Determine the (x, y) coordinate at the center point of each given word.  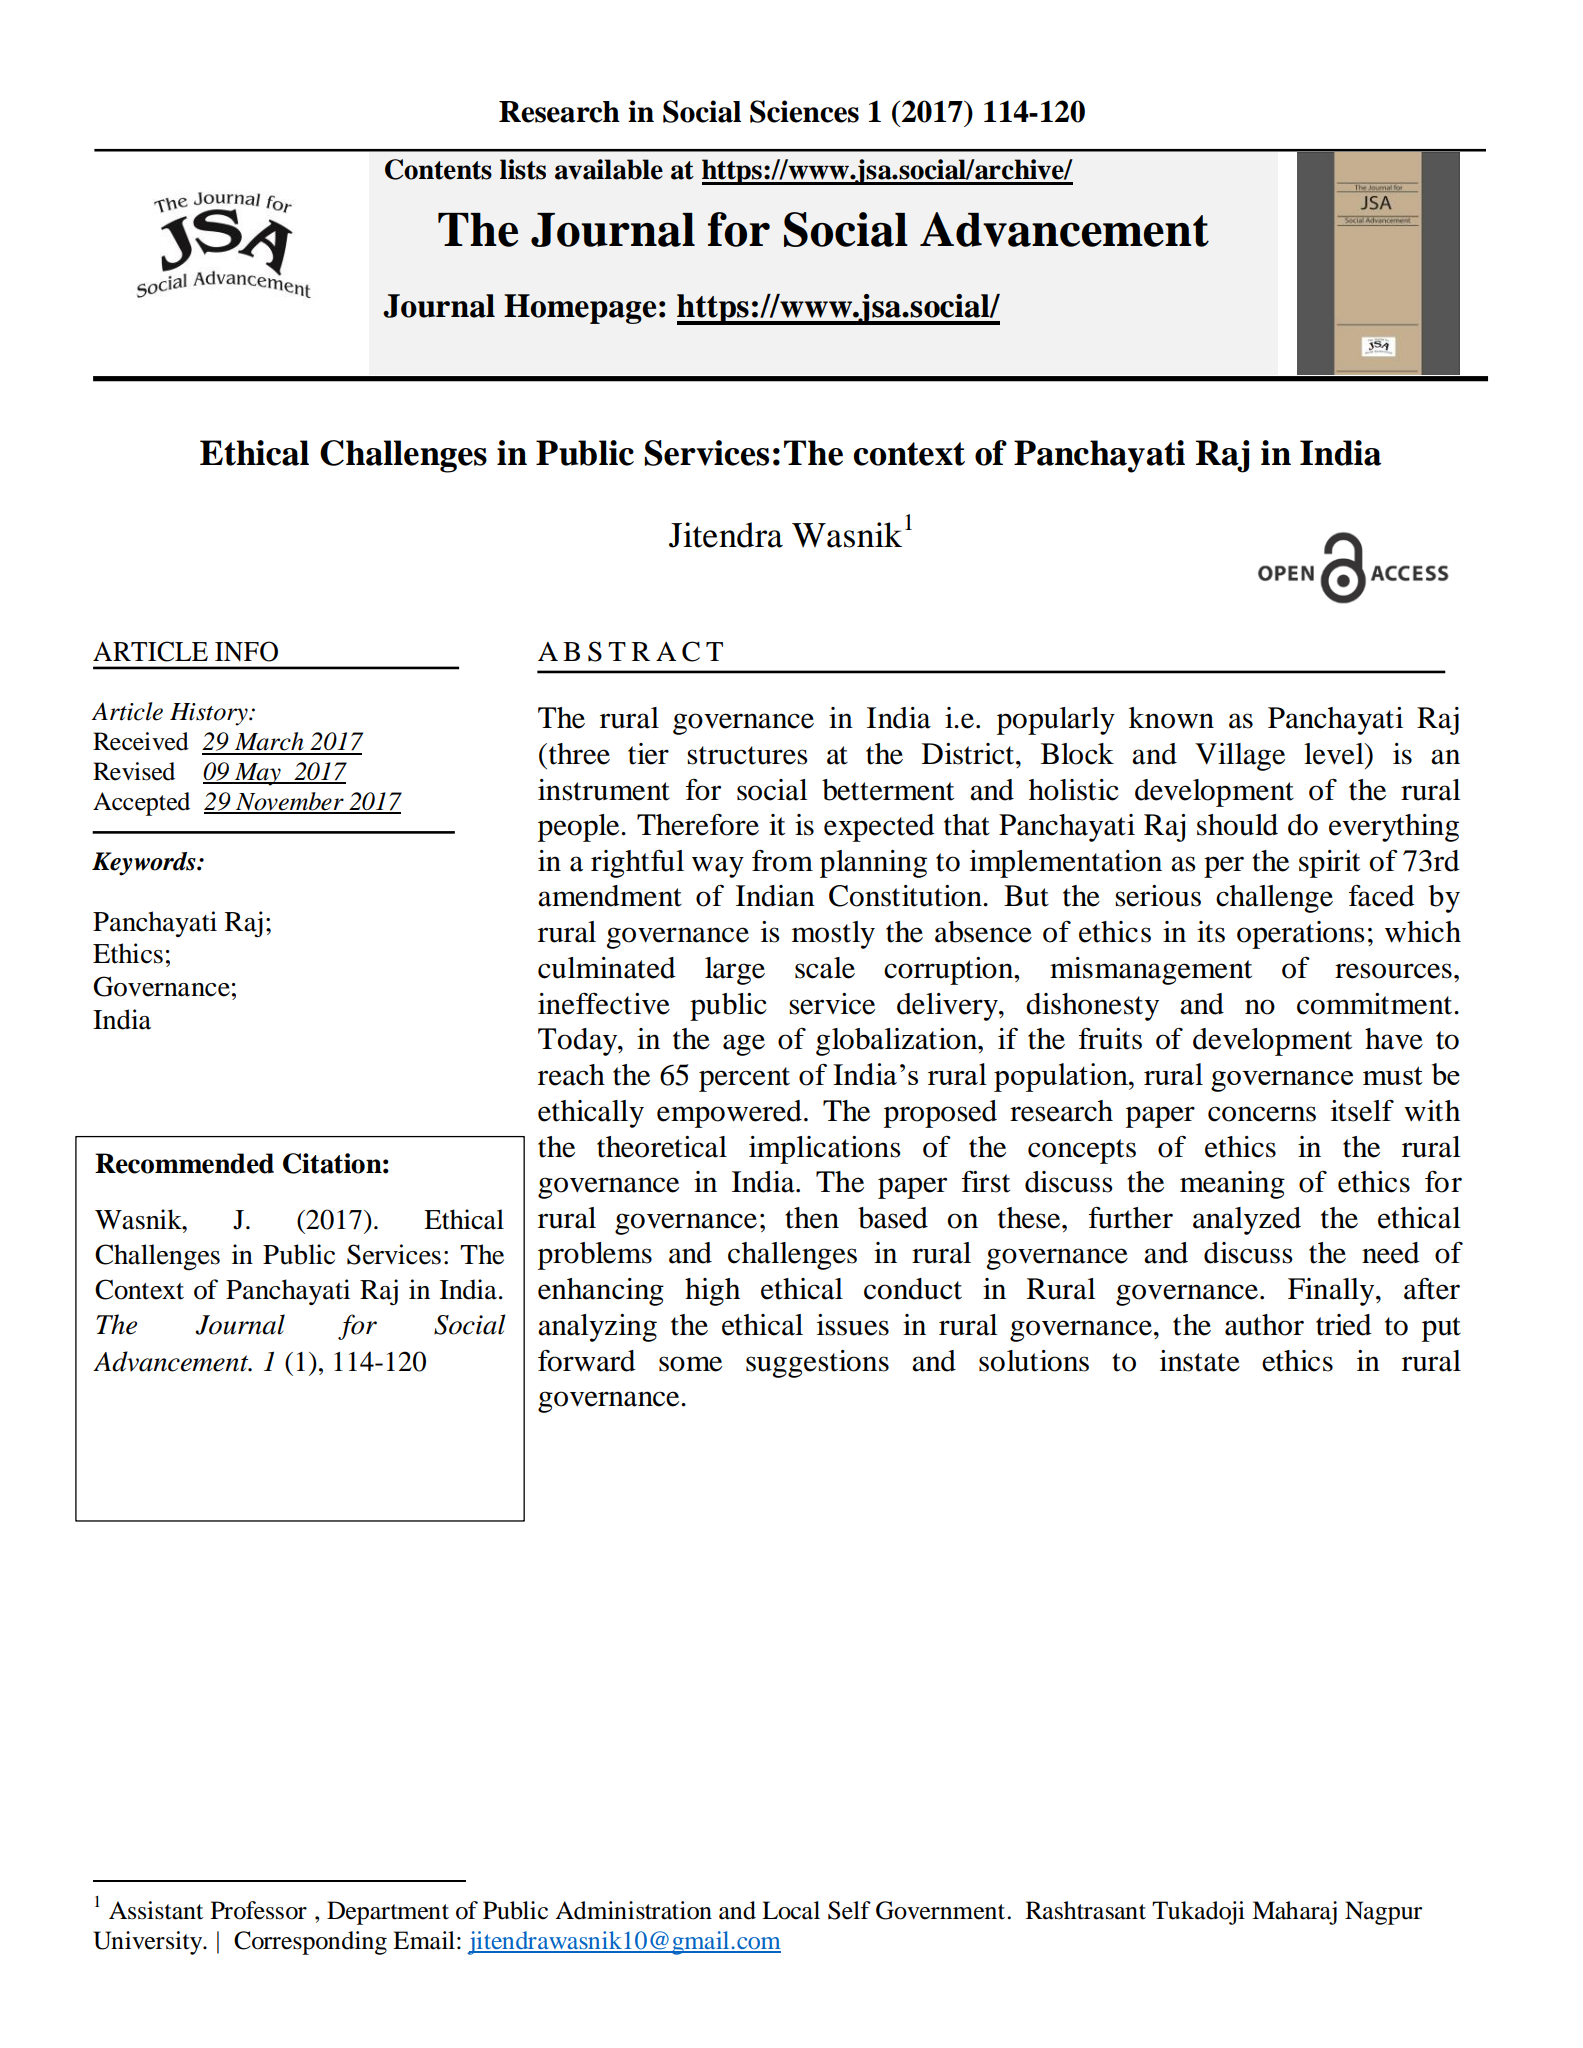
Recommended (184, 1163)
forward (586, 1360)
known (1171, 718)
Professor (259, 1910)
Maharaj (1294, 1913)
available (609, 169)
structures (747, 755)
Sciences (804, 111)
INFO (246, 651)
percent (744, 1079)
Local (791, 1910)
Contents (438, 169)
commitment (1376, 1004)
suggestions (817, 1364)
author (1264, 1325)
